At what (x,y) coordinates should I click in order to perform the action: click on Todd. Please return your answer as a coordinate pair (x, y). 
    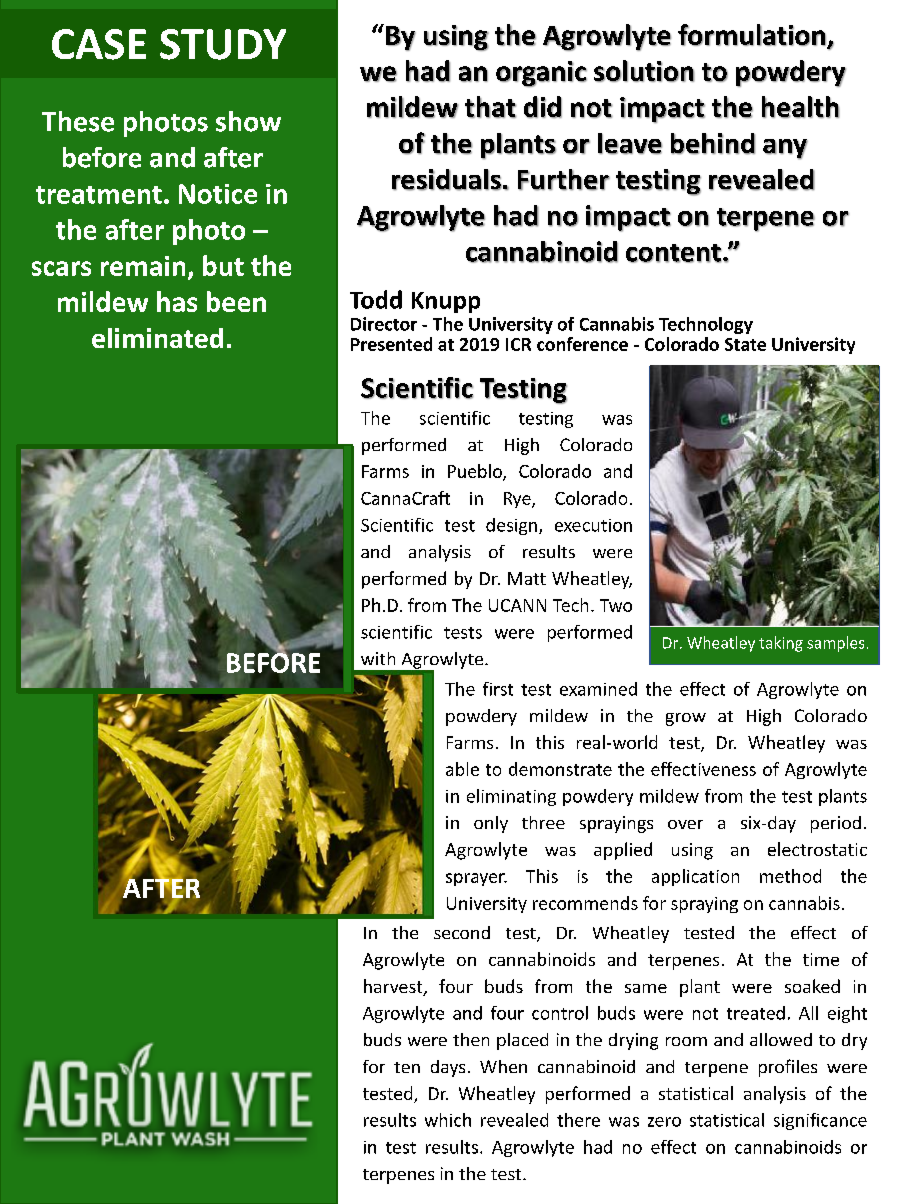
    Looking at the image, I should click on (376, 299).
